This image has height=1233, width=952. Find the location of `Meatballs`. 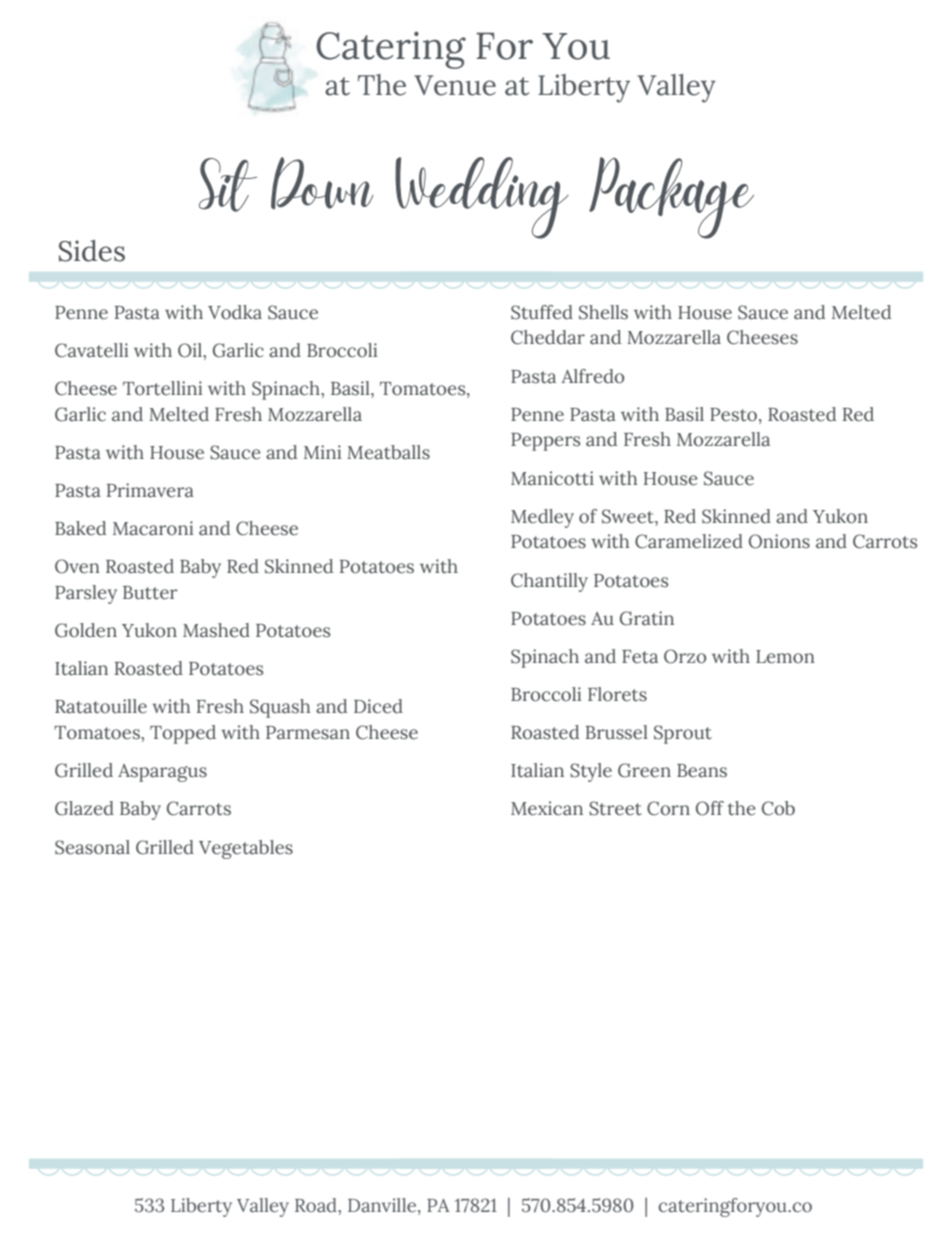

Meatballs is located at coordinates (388, 452).
